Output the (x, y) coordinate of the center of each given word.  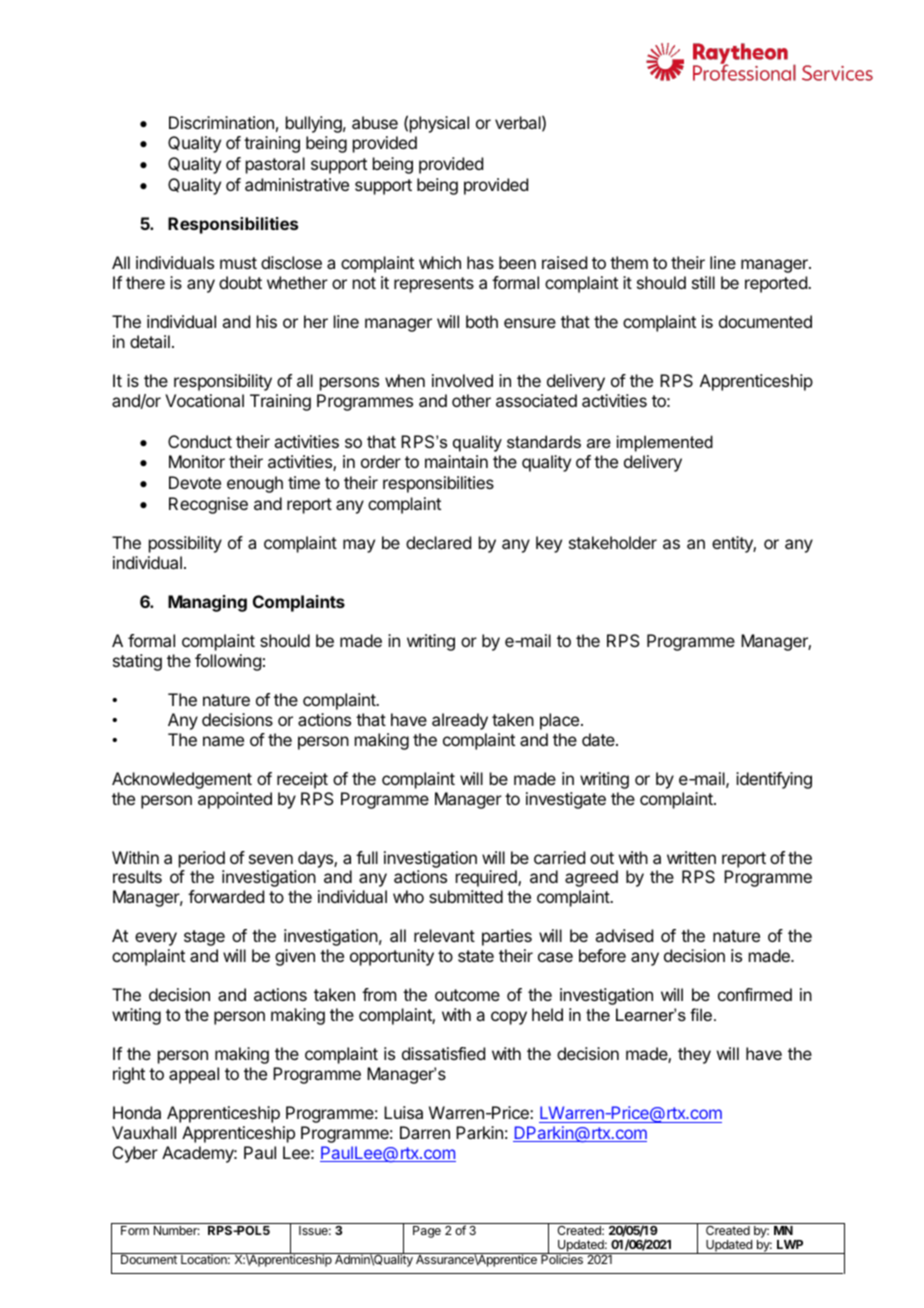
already (460, 721)
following (228, 662)
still (703, 282)
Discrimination (221, 122)
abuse (375, 122)
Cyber (135, 1154)
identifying (774, 780)
